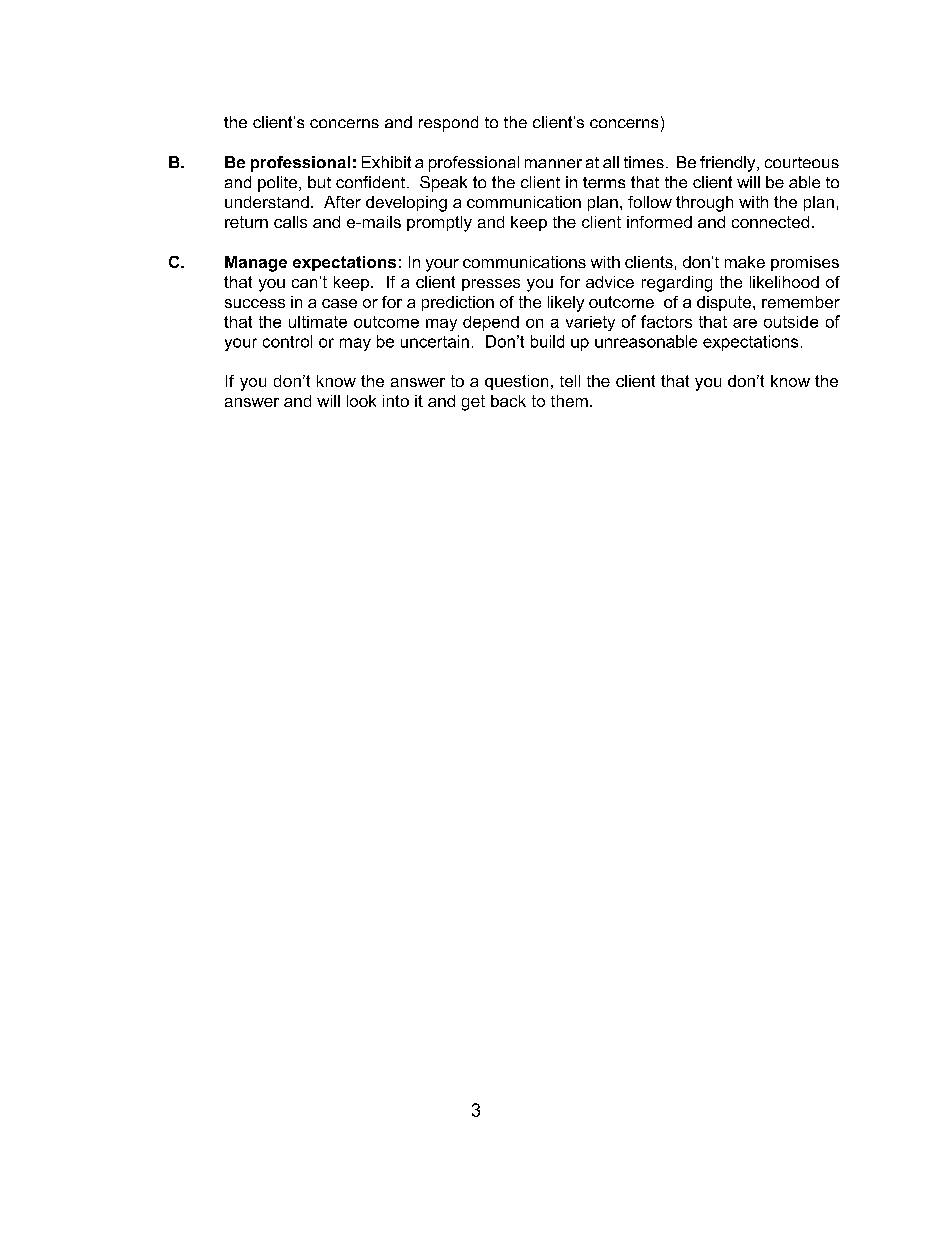 Image resolution: width=952 pixels, height=1233 pixels. I want to click on calls, so click(290, 222).
